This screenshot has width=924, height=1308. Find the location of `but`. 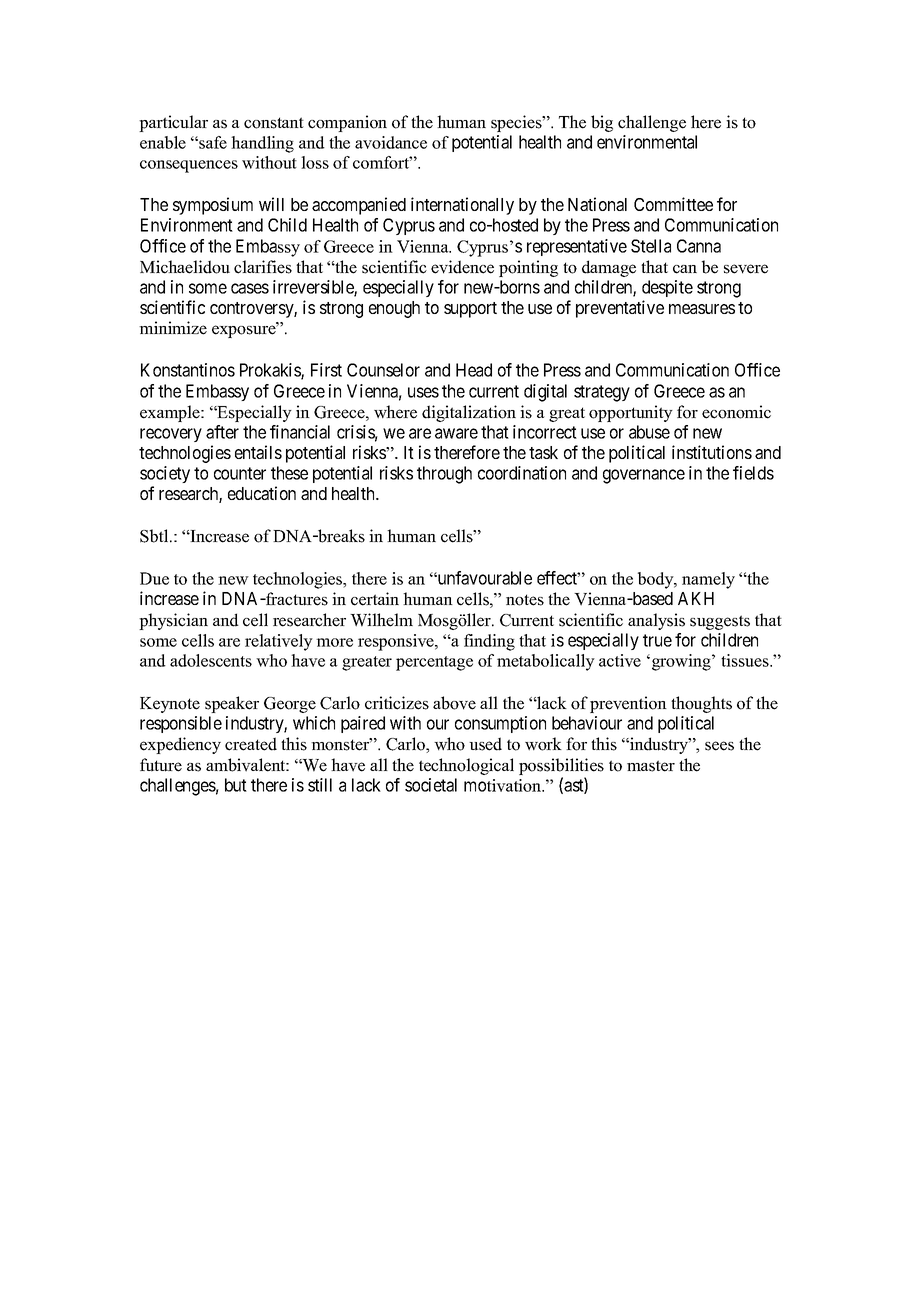

but is located at coordinates (236, 785).
